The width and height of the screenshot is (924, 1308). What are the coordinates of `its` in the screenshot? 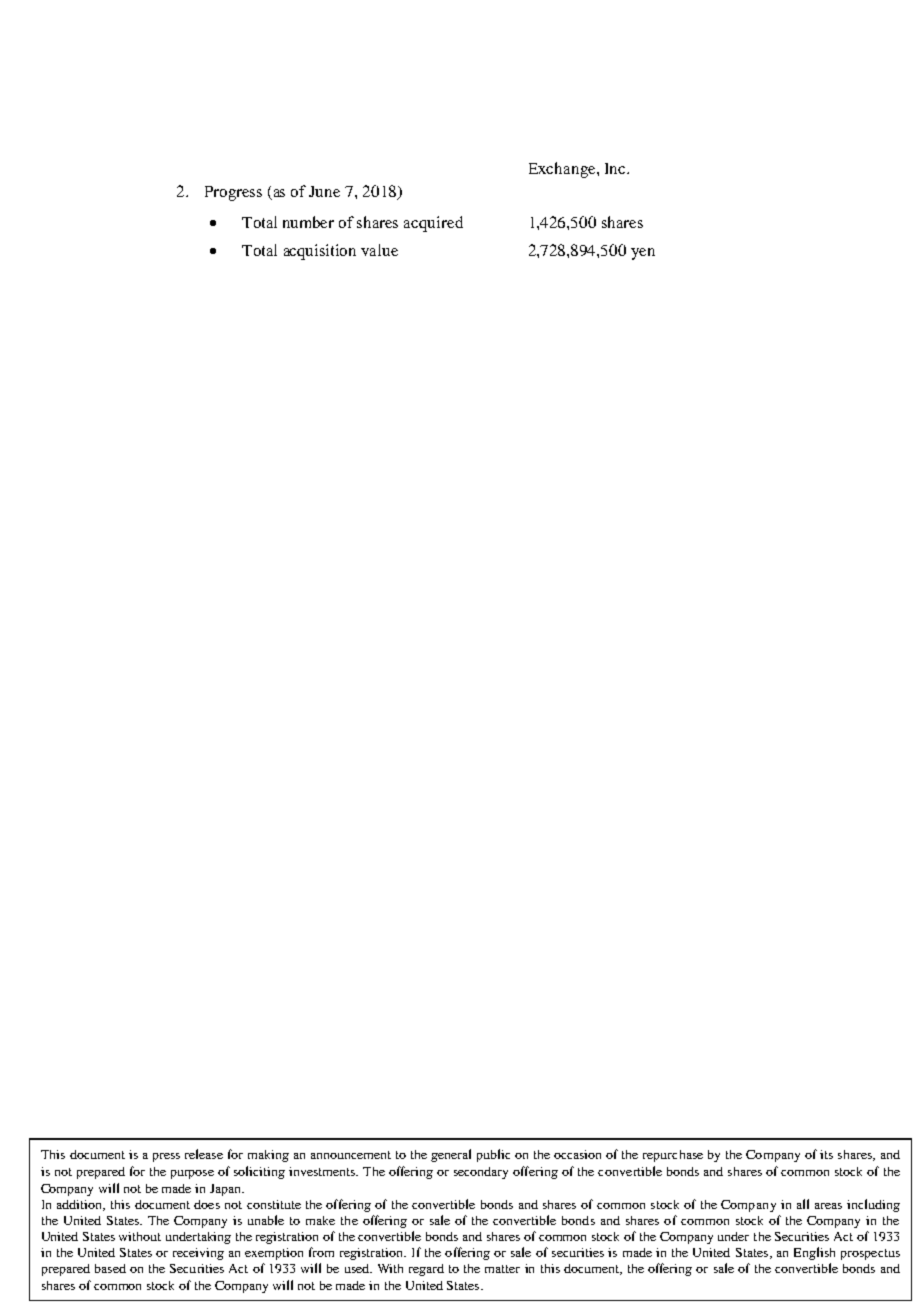 It's located at (826, 1154).
